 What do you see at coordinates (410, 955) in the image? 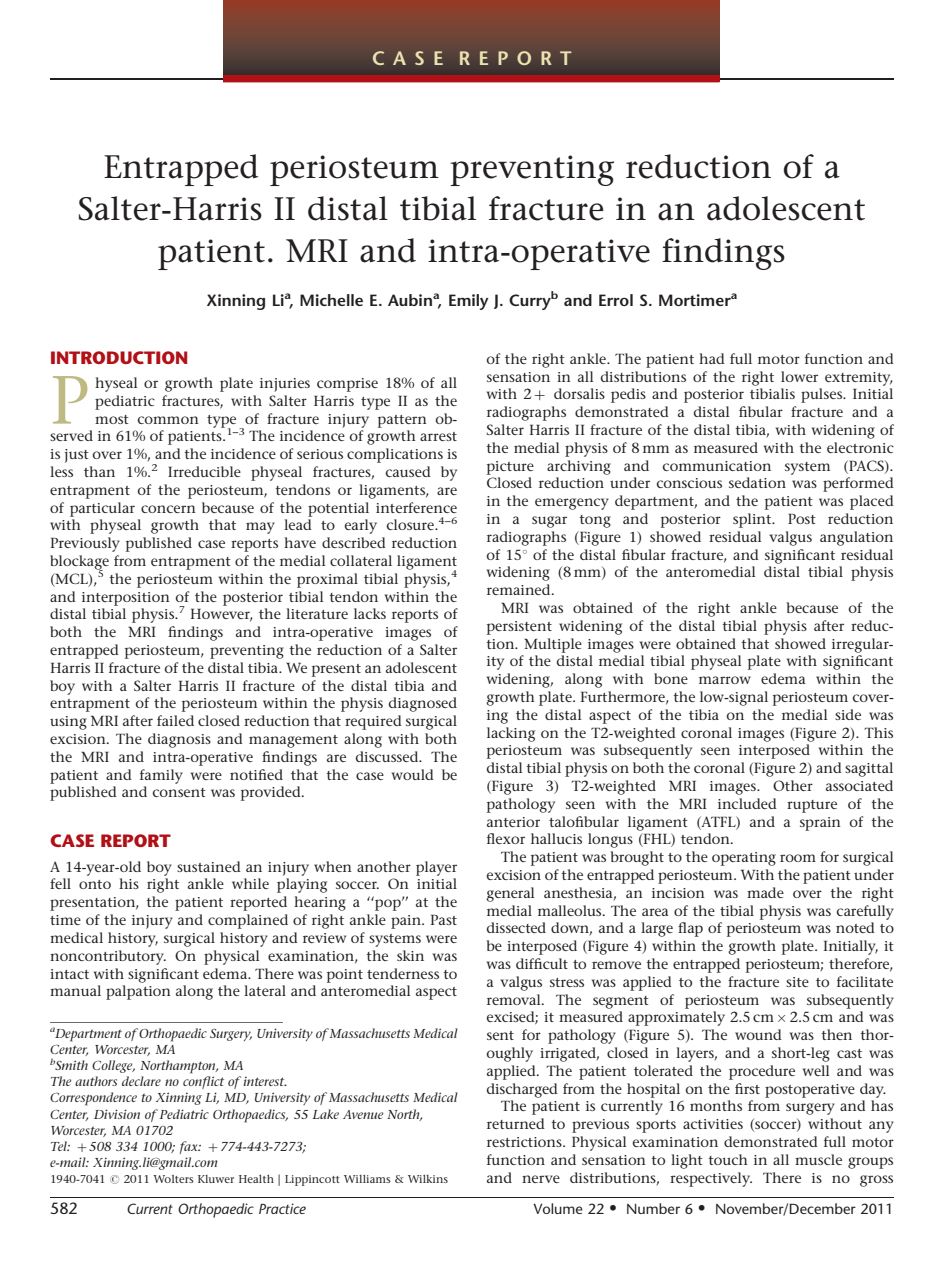
I see `skin` at bounding box center [410, 955].
